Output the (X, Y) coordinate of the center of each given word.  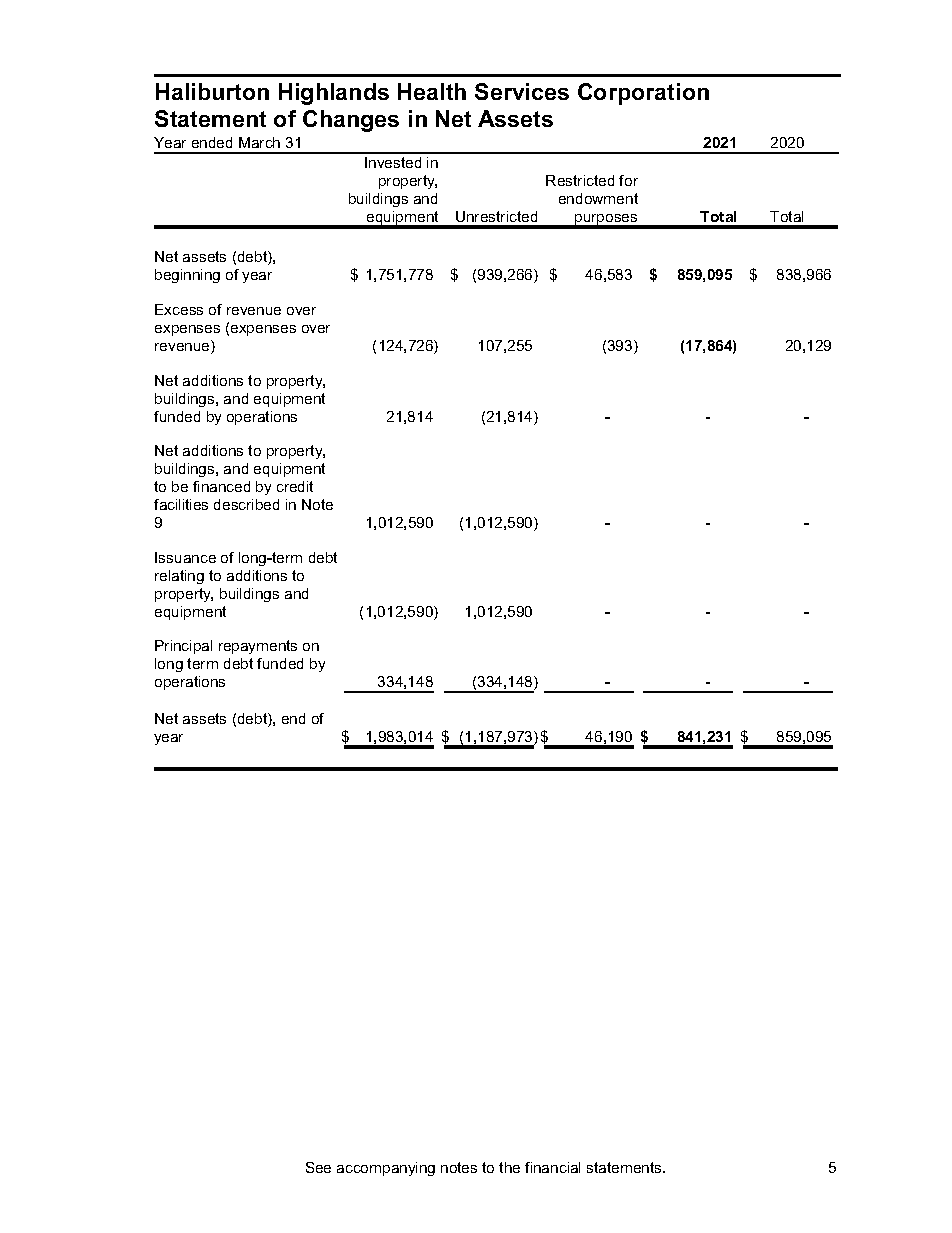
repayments (258, 647)
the (509, 1167)
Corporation (643, 94)
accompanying (386, 1169)
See (318, 1167)
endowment (598, 198)
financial (552, 1167)
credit (295, 486)
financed (221, 486)
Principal (183, 647)
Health (432, 91)
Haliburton (212, 91)
